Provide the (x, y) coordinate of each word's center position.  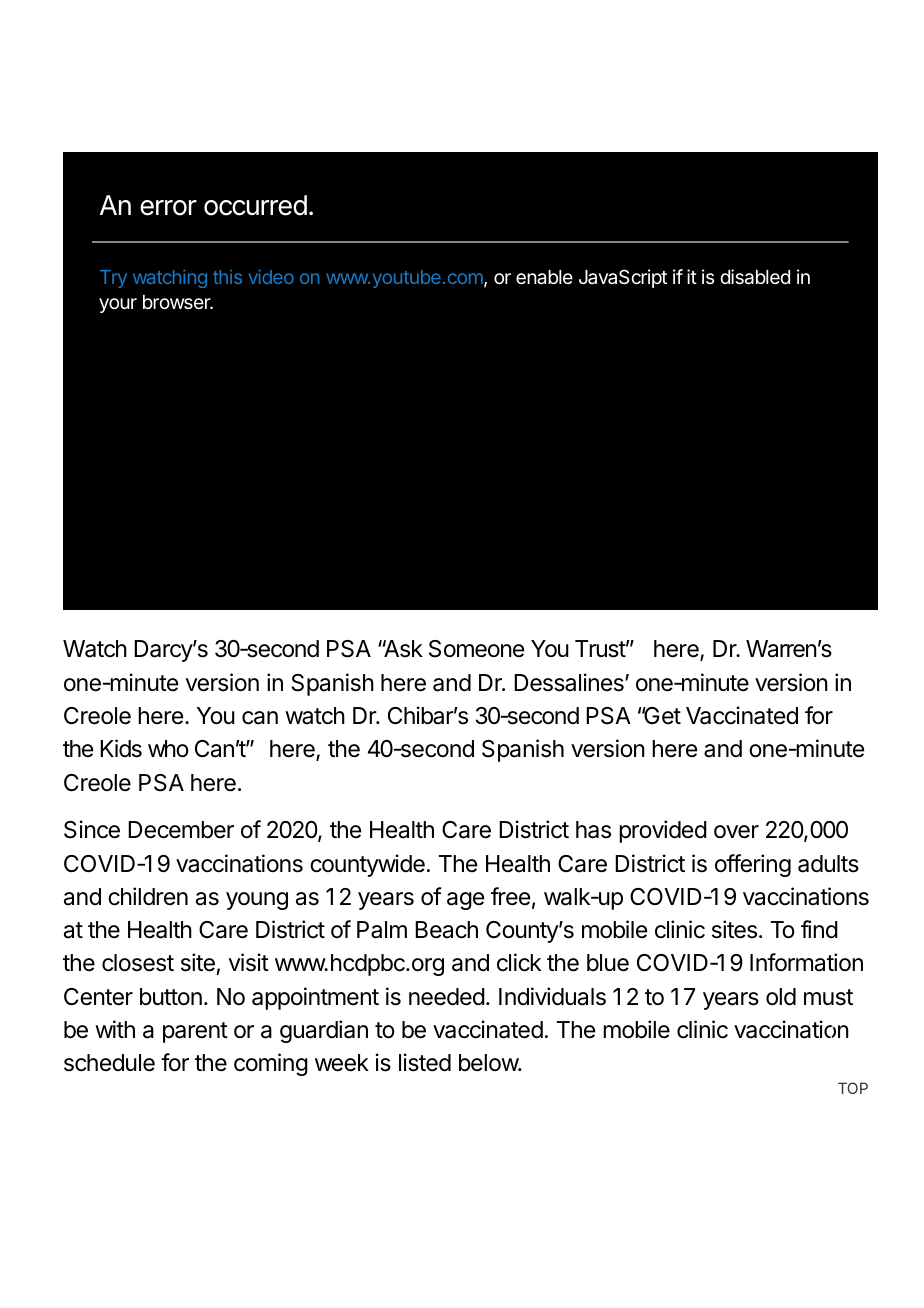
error (168, 208)
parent (195, 1032)
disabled (755, 277)
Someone (476, 649)
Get (661, 716)
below (489, 1063)
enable (544, 277)
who (168, 749)
